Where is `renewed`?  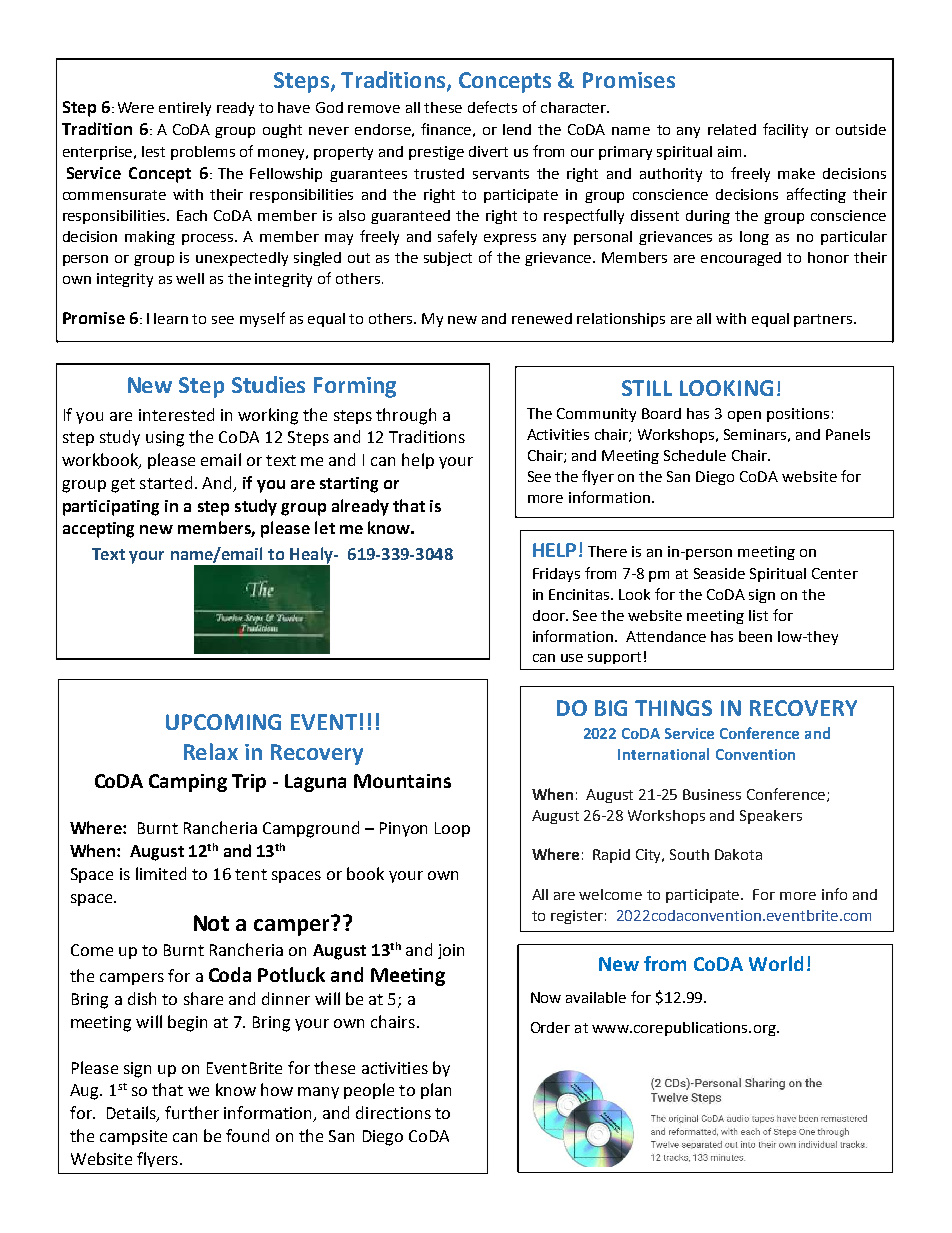
renewed is located at coordinates (542, 318).
